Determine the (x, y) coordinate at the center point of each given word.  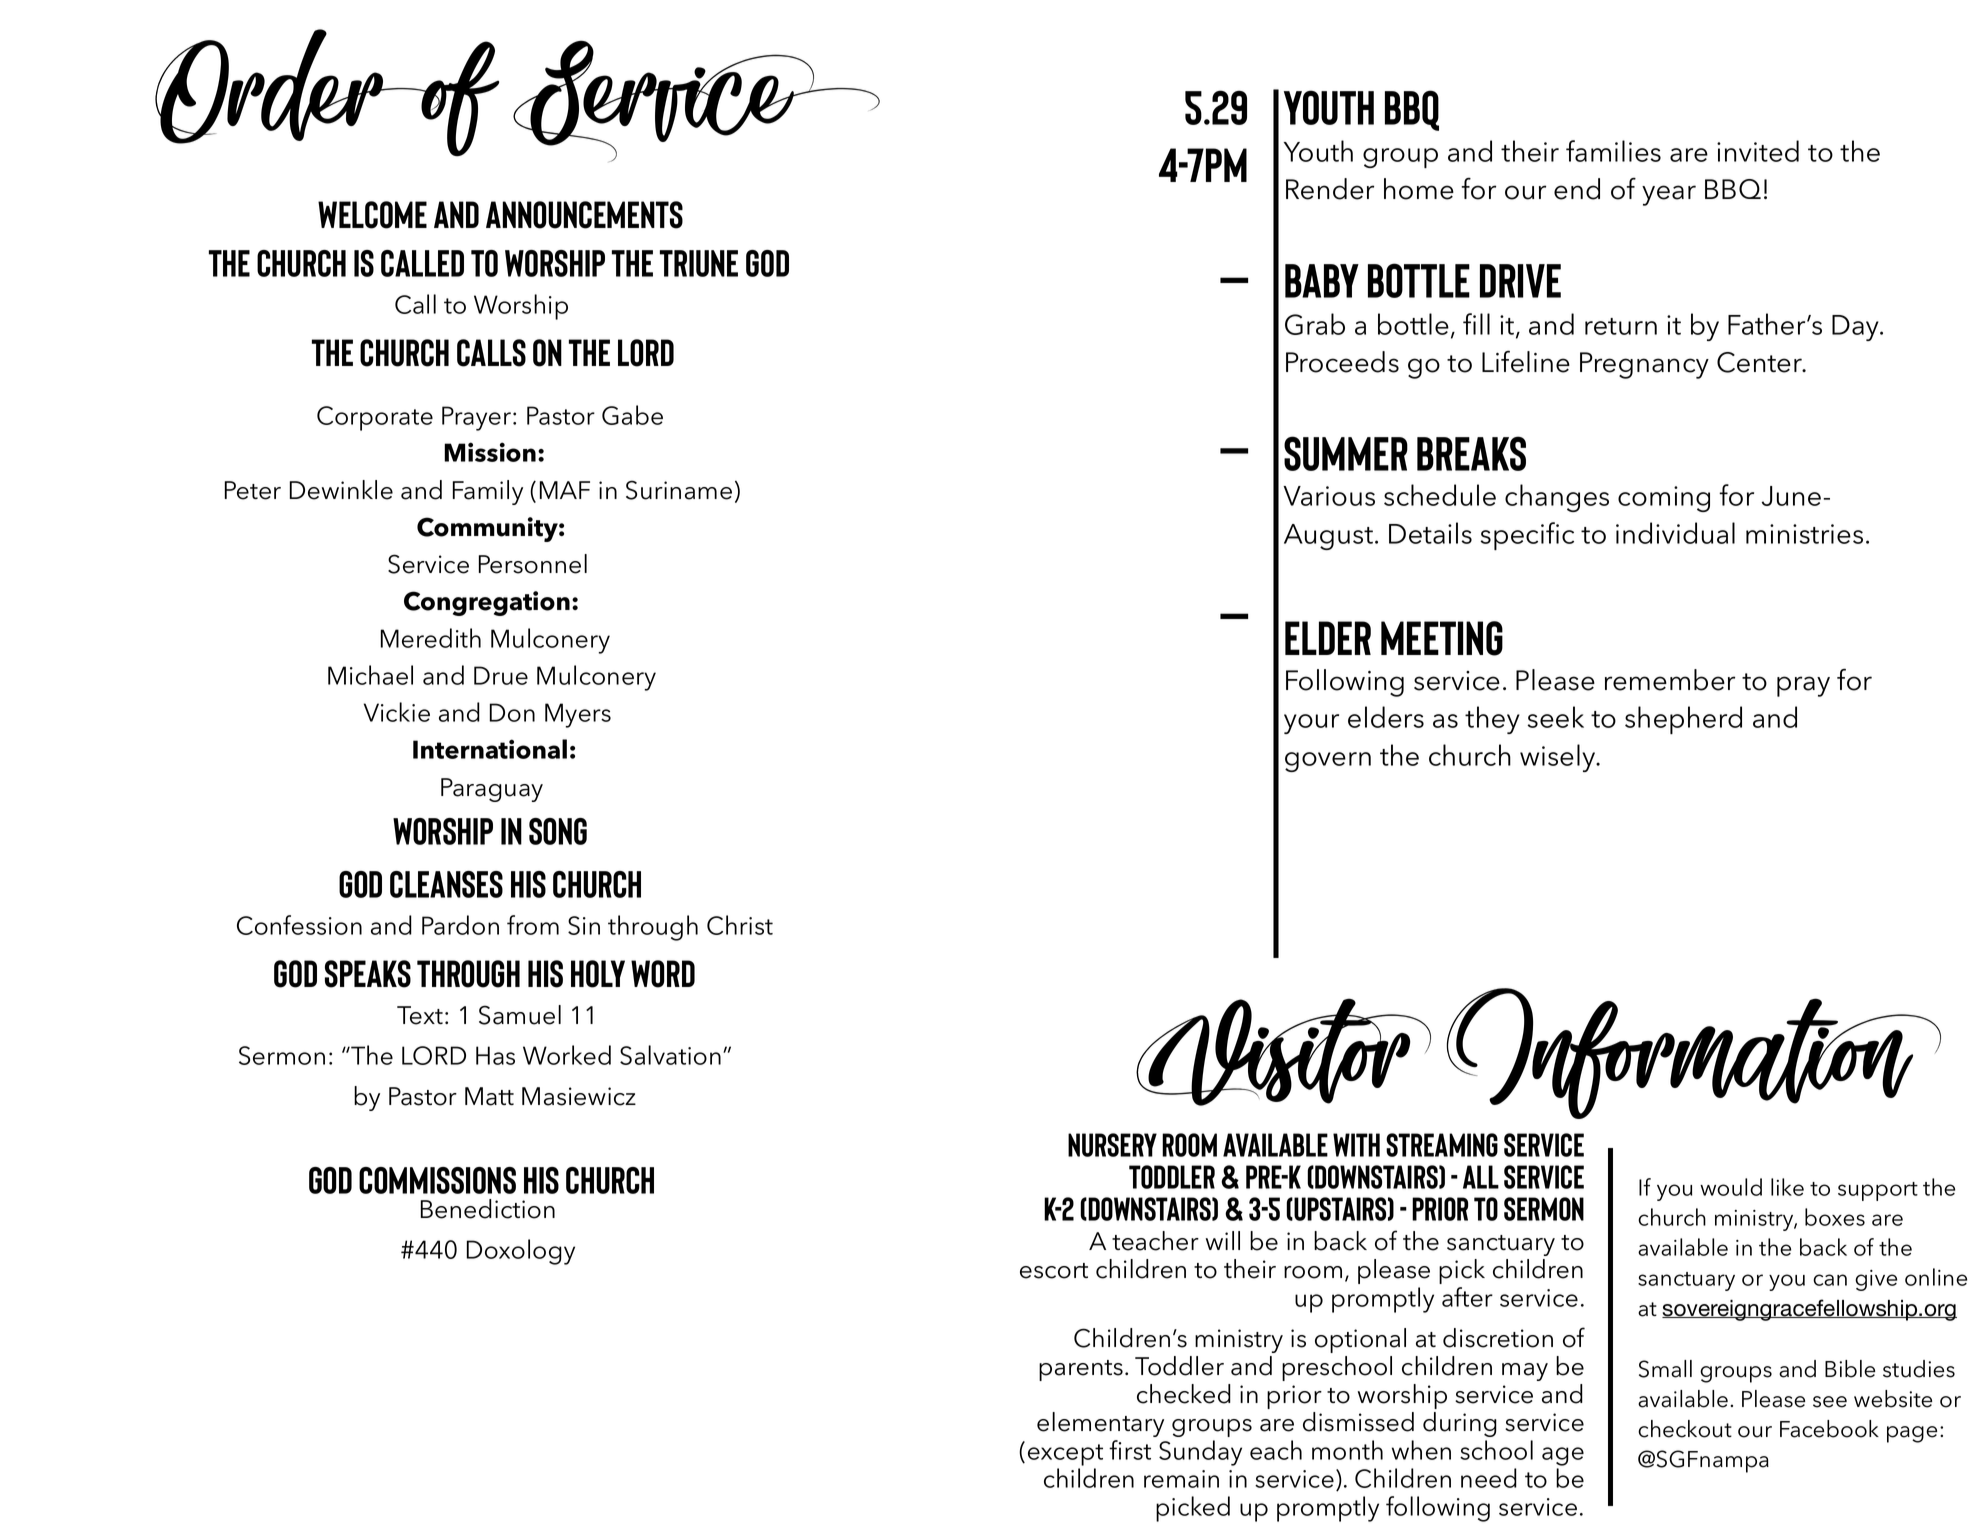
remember (1670, 680)
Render (1330, 189)
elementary (1100, 1424)
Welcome (372, 215)
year (1669, 195)
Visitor (1283, 1052)
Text (420, 1015)
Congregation (487, 603)
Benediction (488, 1209)
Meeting (1442, 638)
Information (1694, 1053)
